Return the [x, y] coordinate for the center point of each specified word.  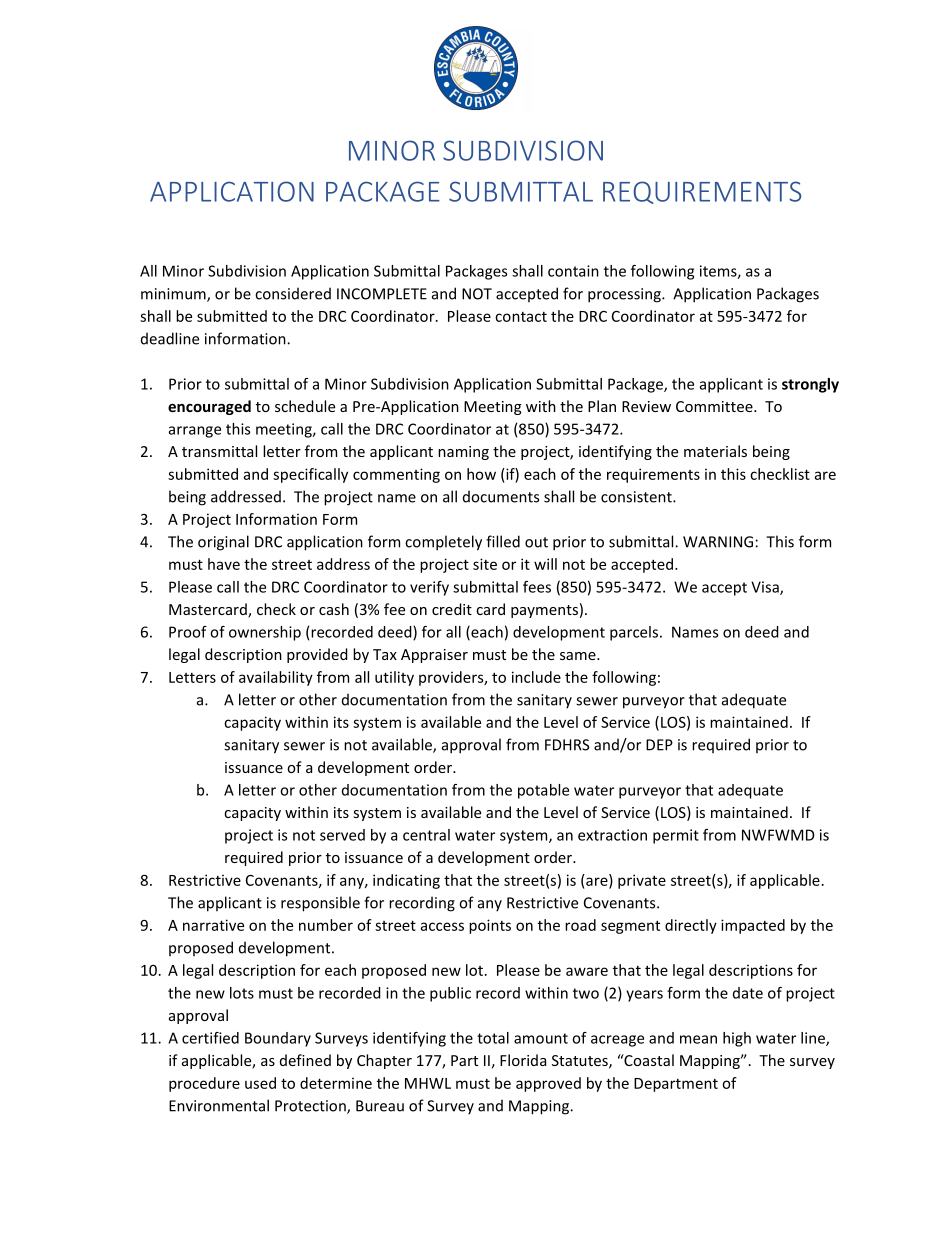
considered [293, 293]
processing [625, 295]
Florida [523, 1060]
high [737, 1039]
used [260, 1083]
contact [521, 317]
